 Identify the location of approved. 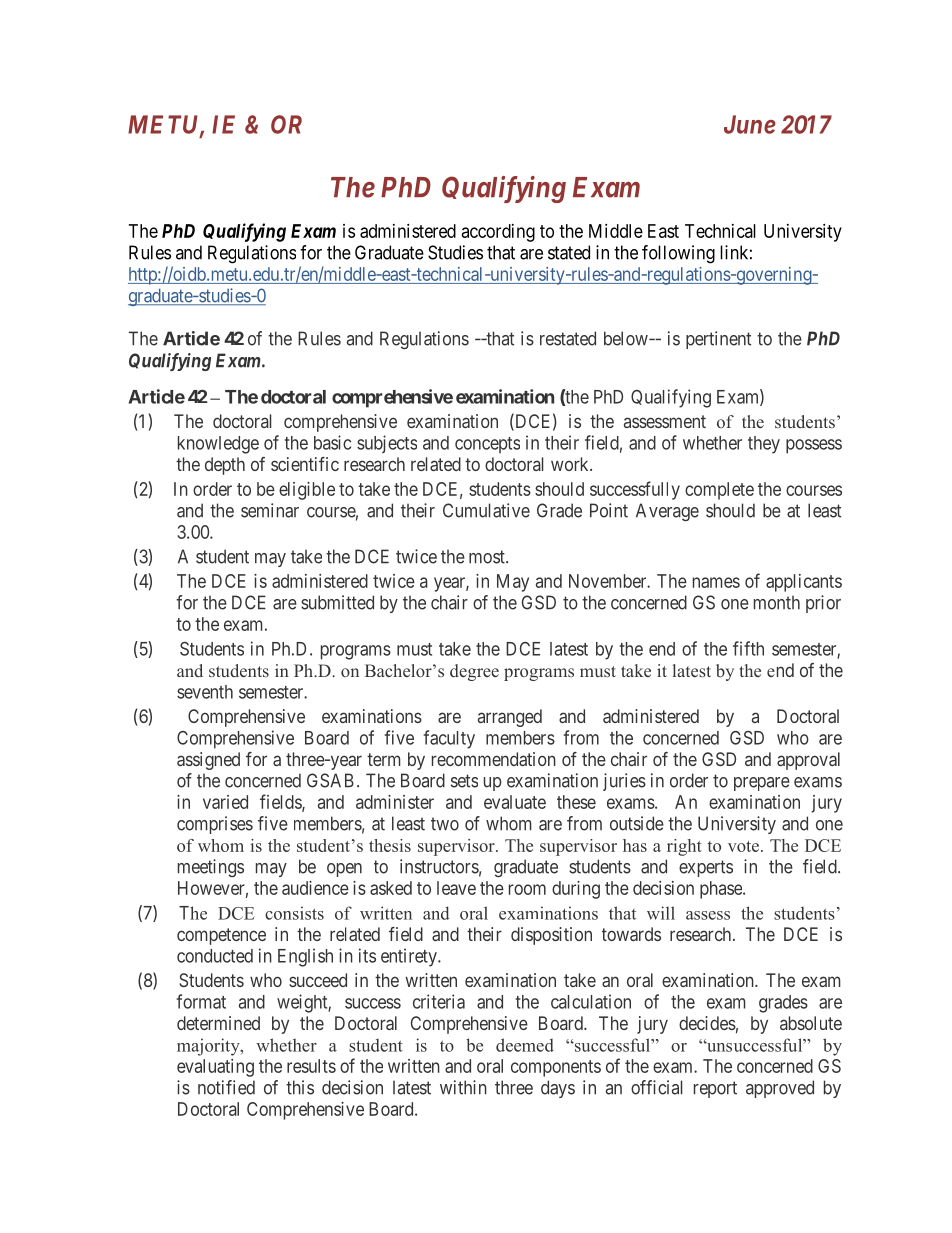
(780, 1089).
